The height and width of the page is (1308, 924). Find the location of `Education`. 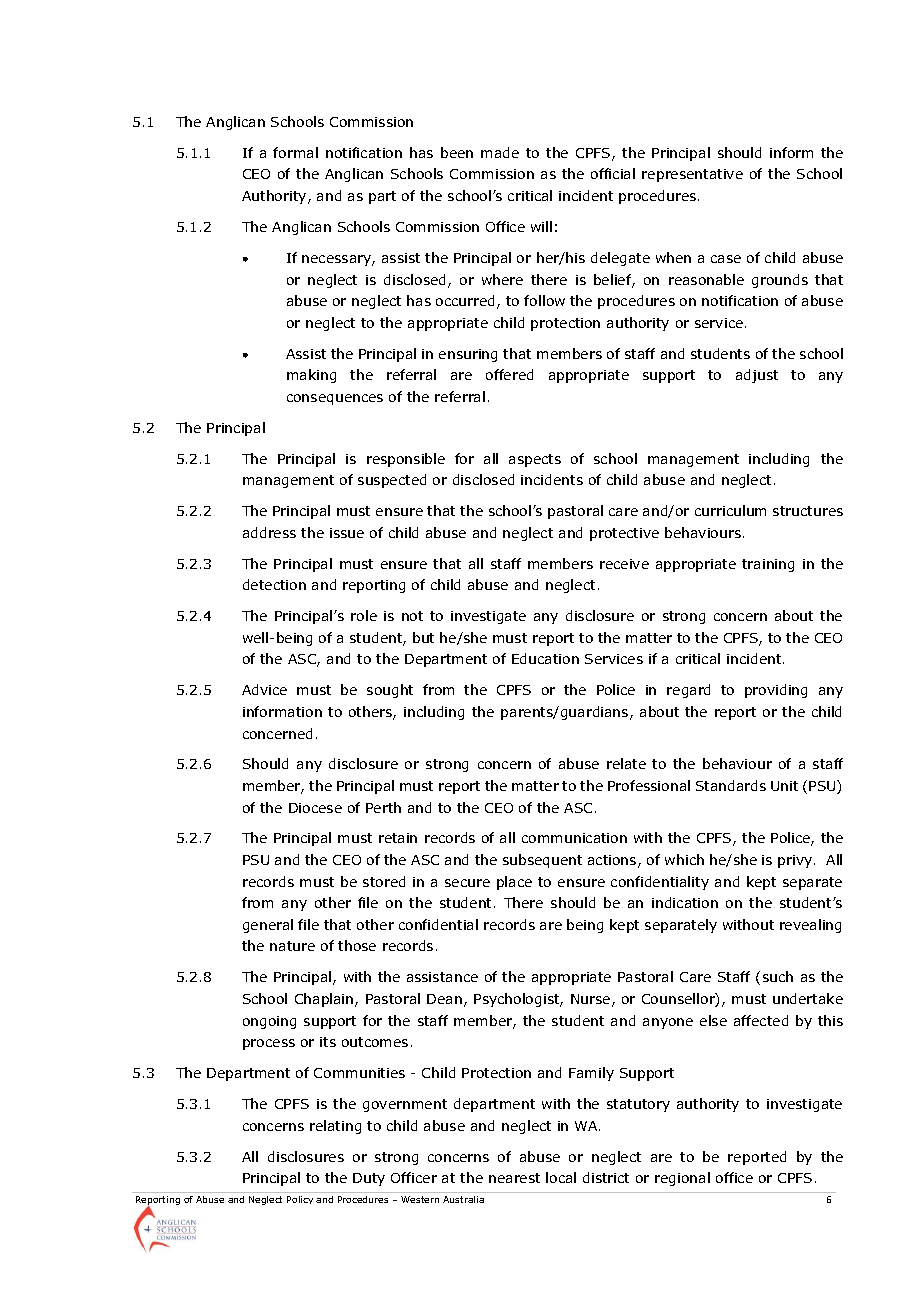

Education is located at coordinates (545, 658).
